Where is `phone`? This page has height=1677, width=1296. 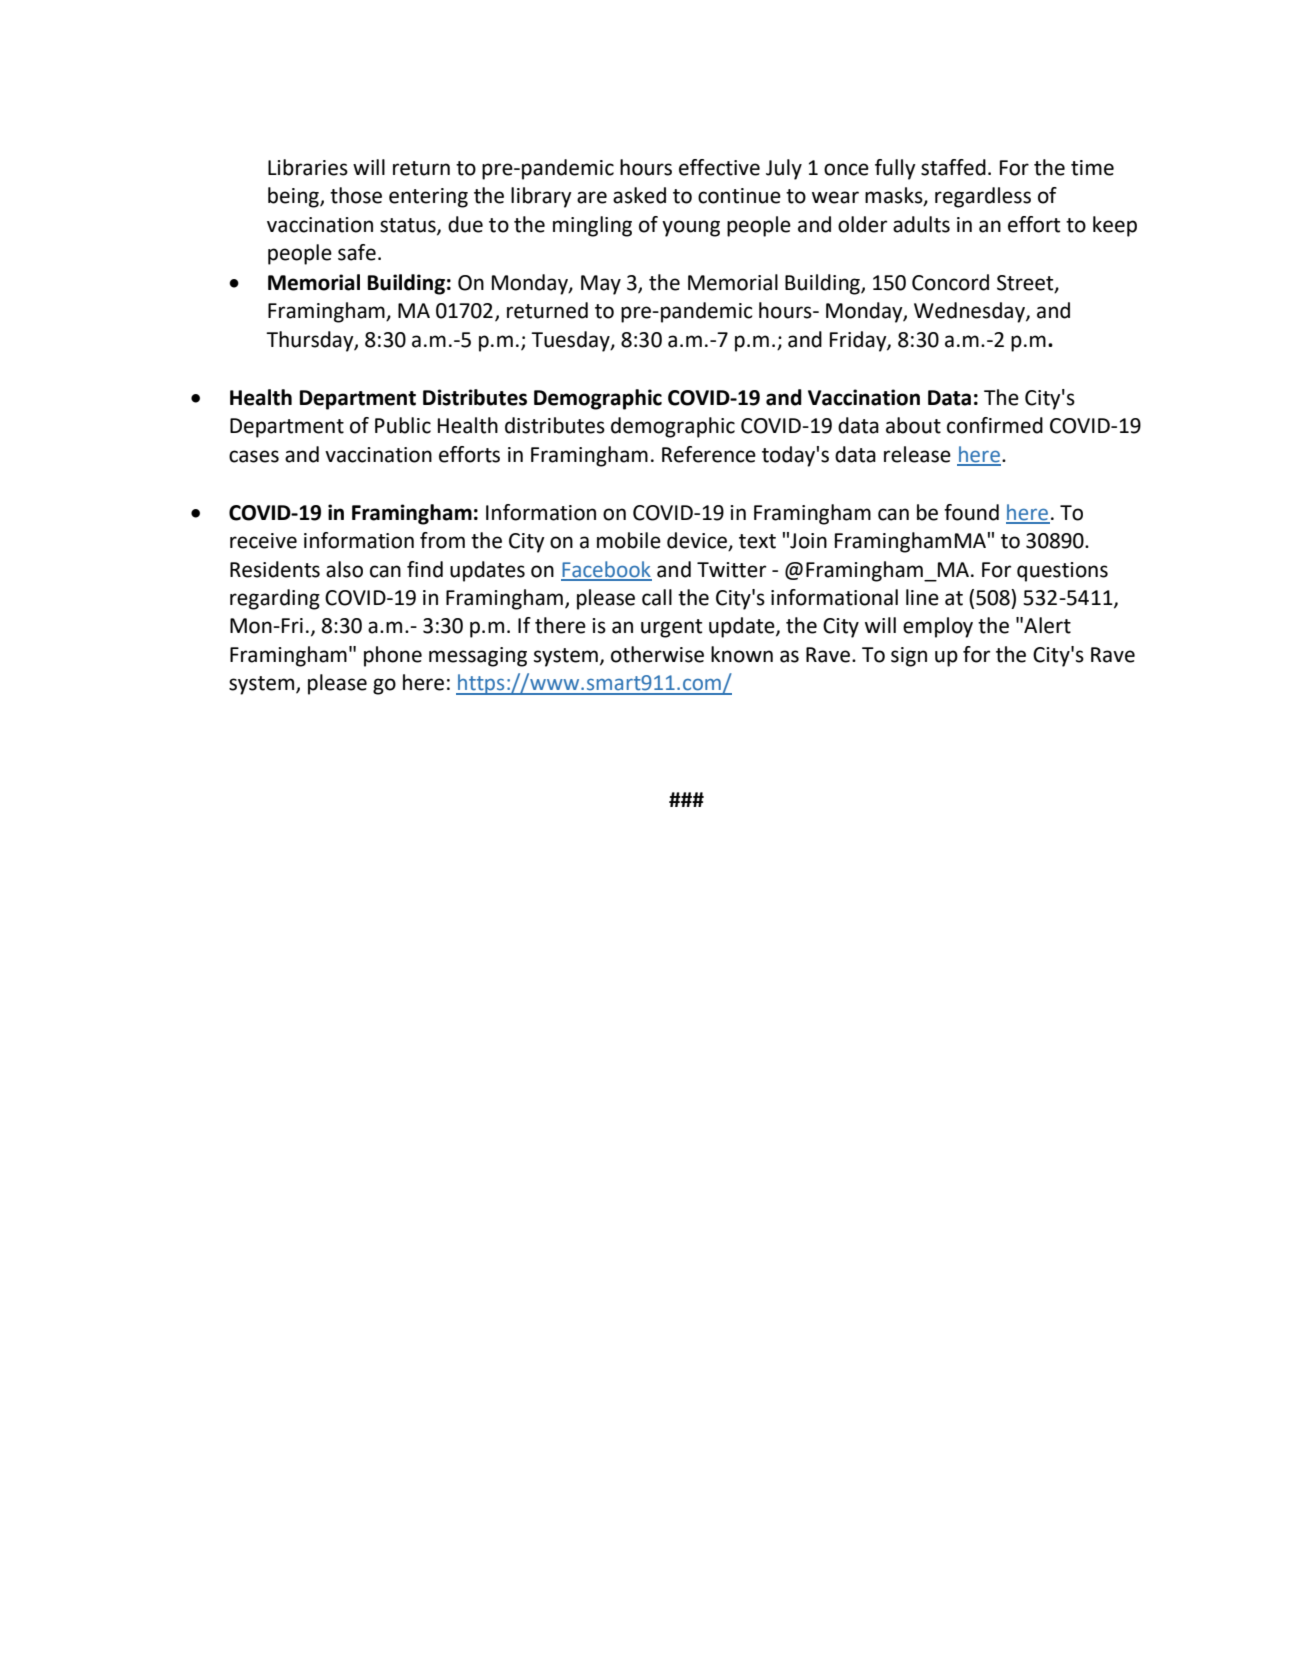 phone is located at coordinates (393, 656).
